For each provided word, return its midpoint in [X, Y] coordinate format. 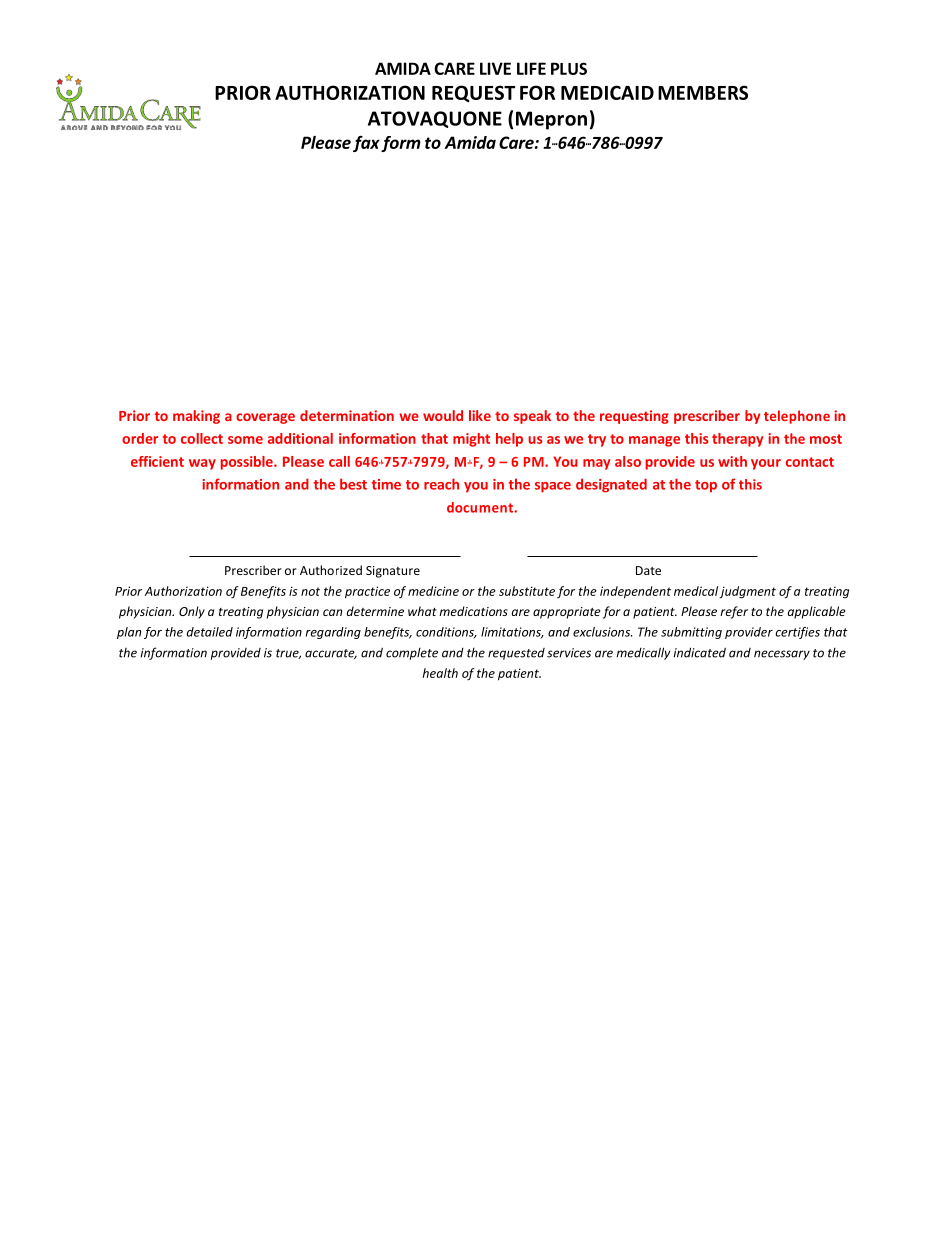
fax [366, 144]
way [202, 464]
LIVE [495, 68]
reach [441, 484]
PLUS [569, 68]
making [196, 417]
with [732, 461]
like [480, 415]
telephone [797, 417]
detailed [210, 632]
